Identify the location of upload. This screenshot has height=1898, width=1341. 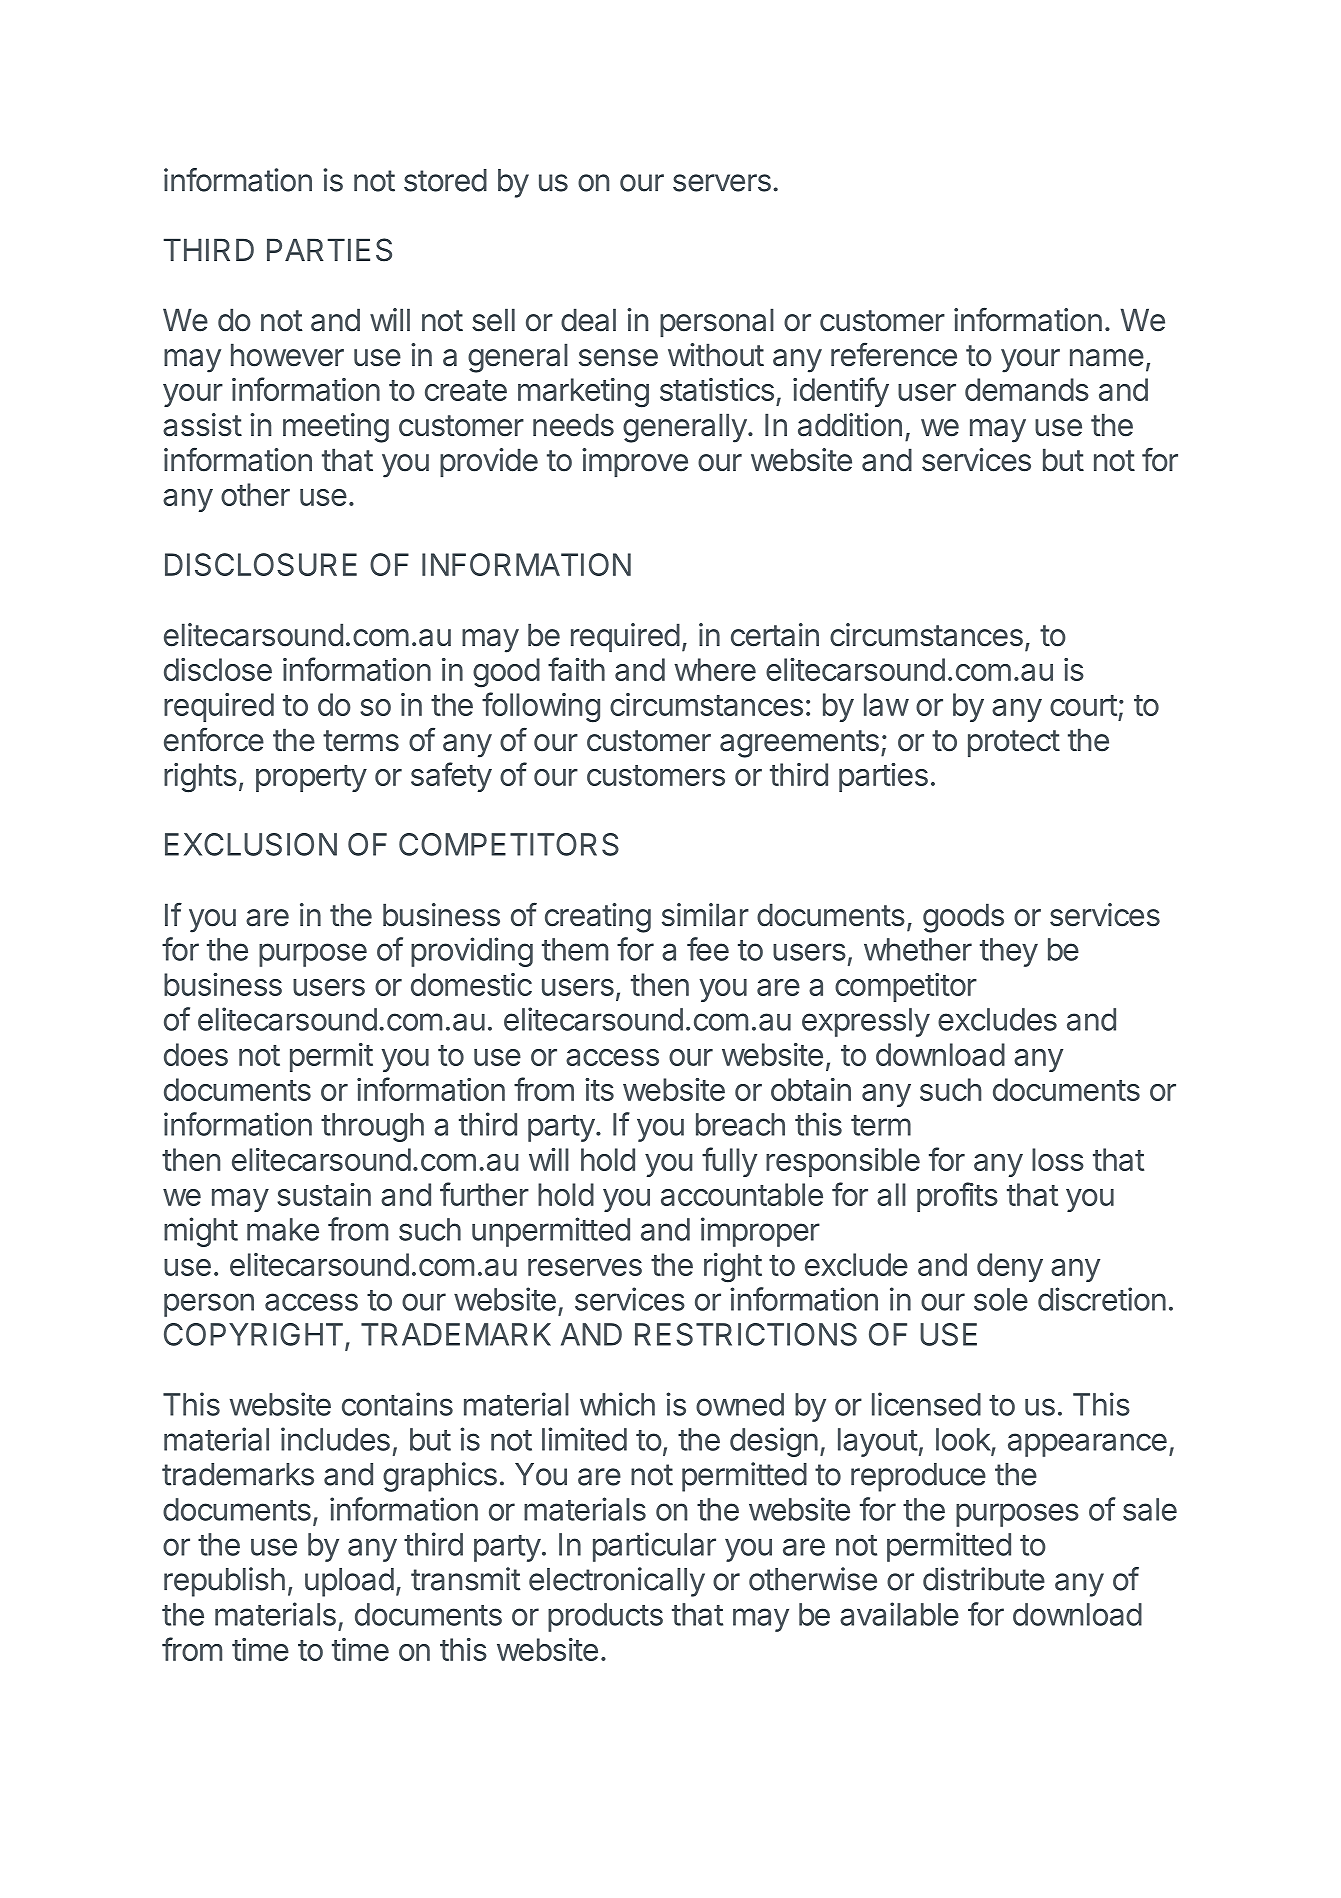
(349, 1582).
